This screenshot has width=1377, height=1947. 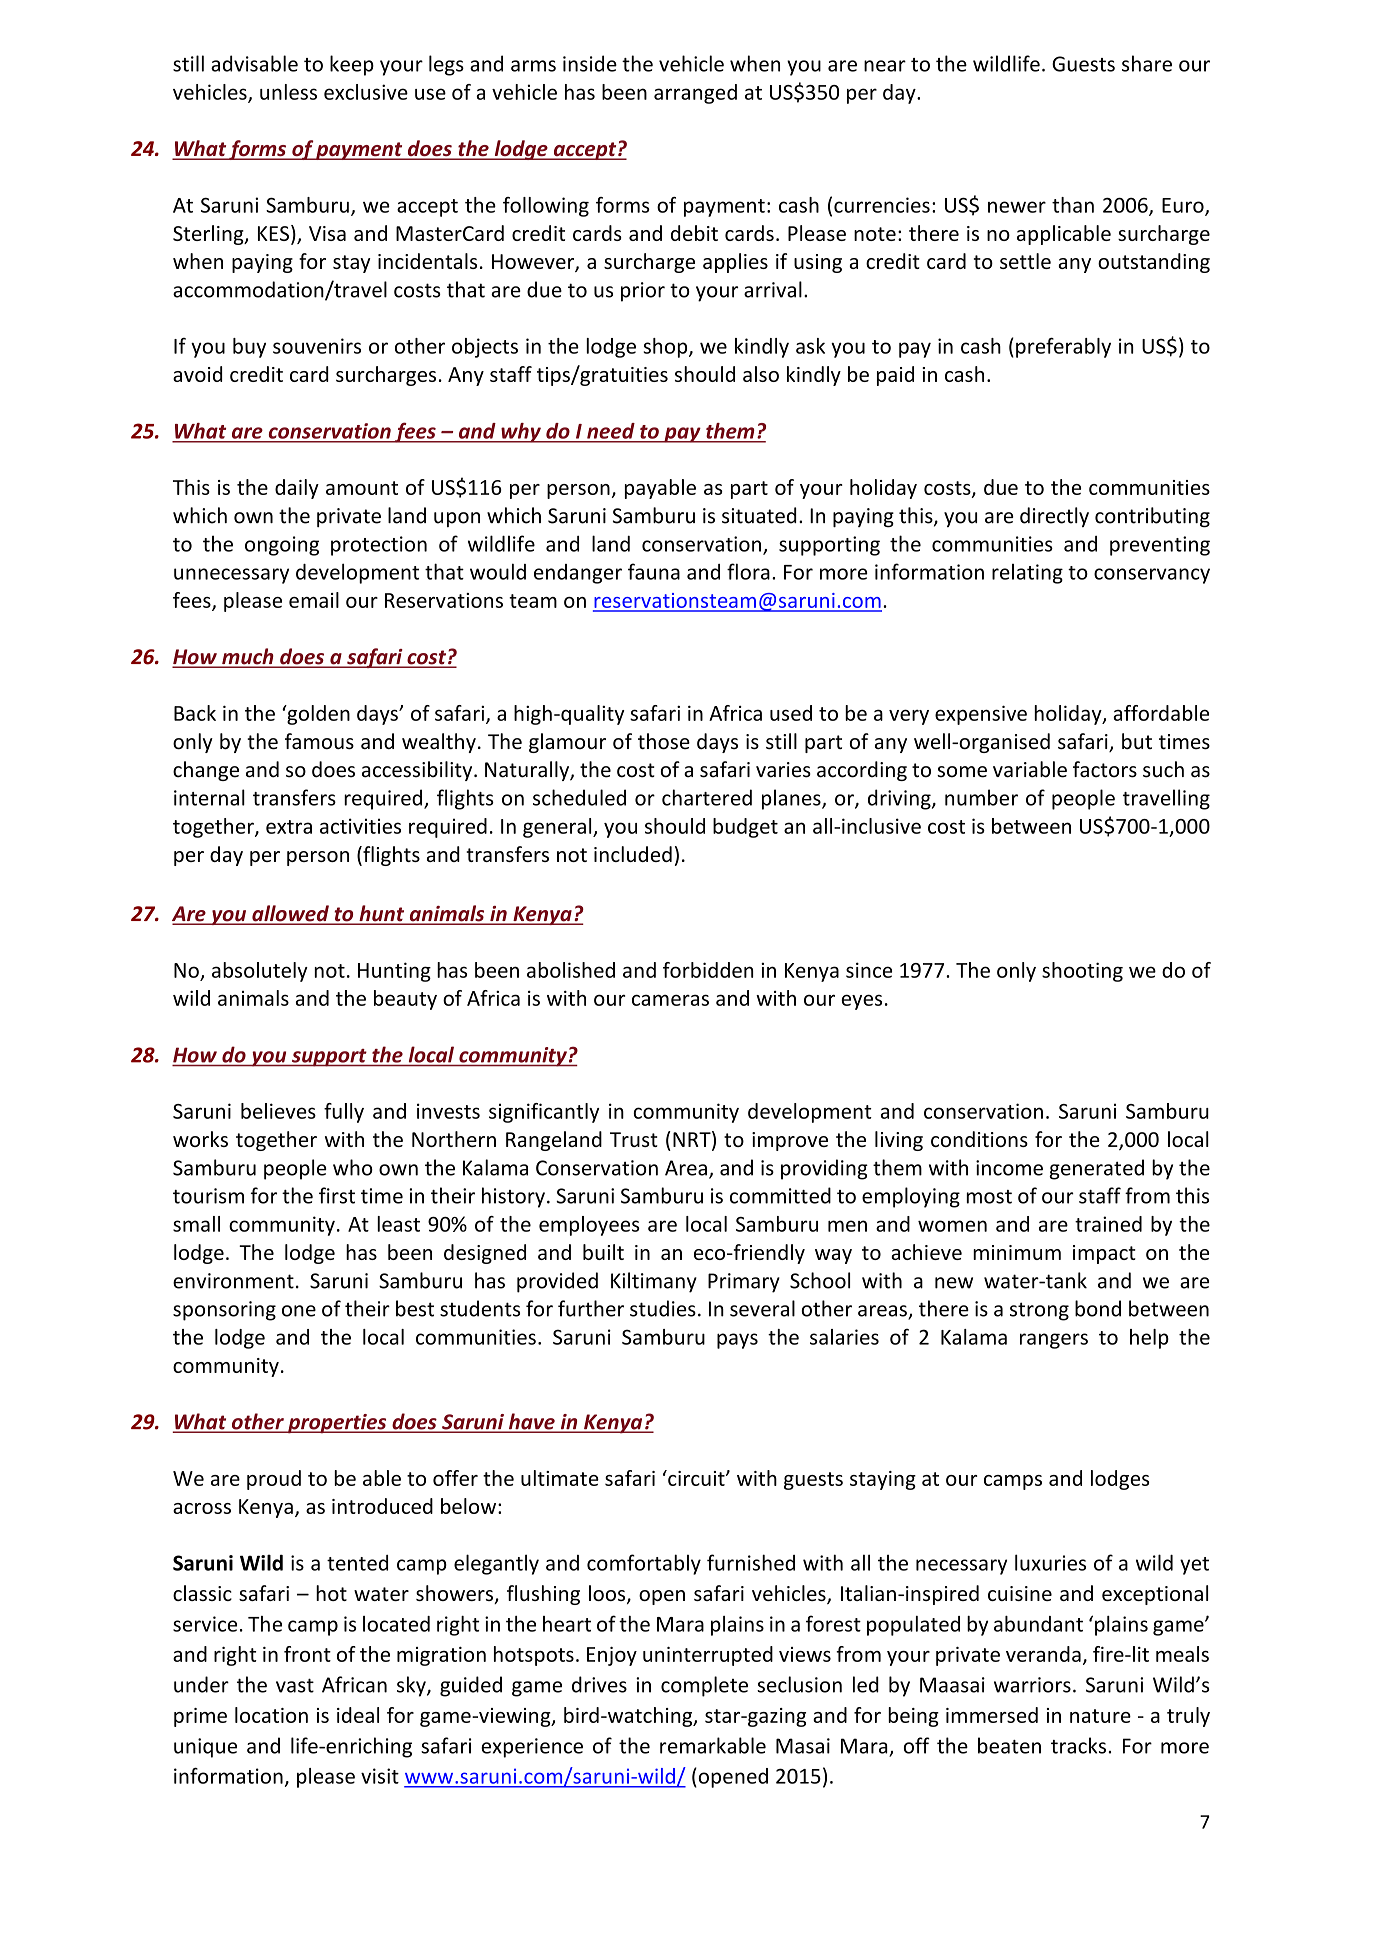 What do you see at coordinates (1082, 972) in the screenshot?
I see `shooting` at bounding box center [1082, 972].
